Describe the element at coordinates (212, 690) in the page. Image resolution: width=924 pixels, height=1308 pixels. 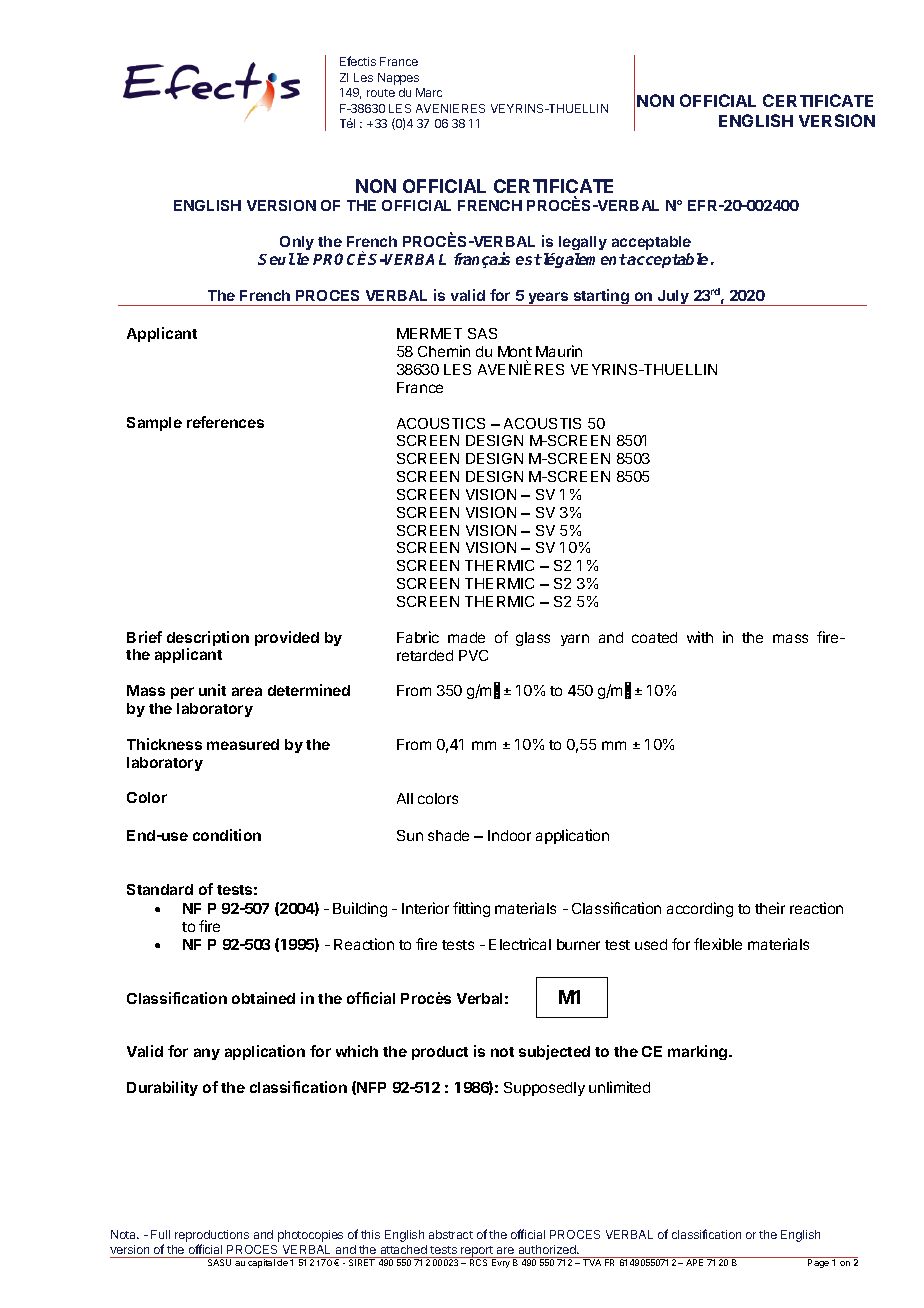
I see `unit` at that location.
